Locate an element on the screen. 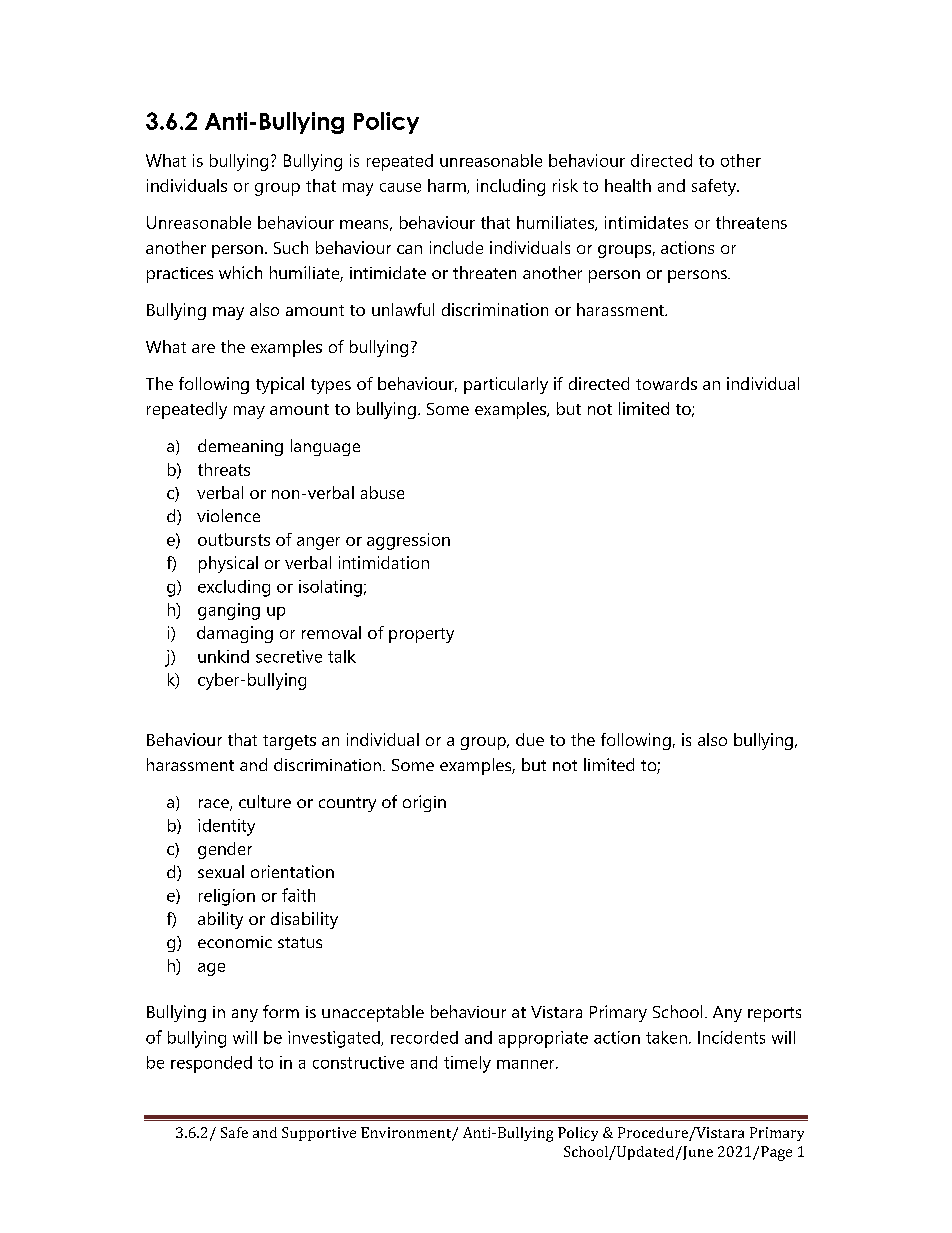 Image resolution: width=952 pixels, height=1233 pixels. aggression is located at coordinates (408, 541).
